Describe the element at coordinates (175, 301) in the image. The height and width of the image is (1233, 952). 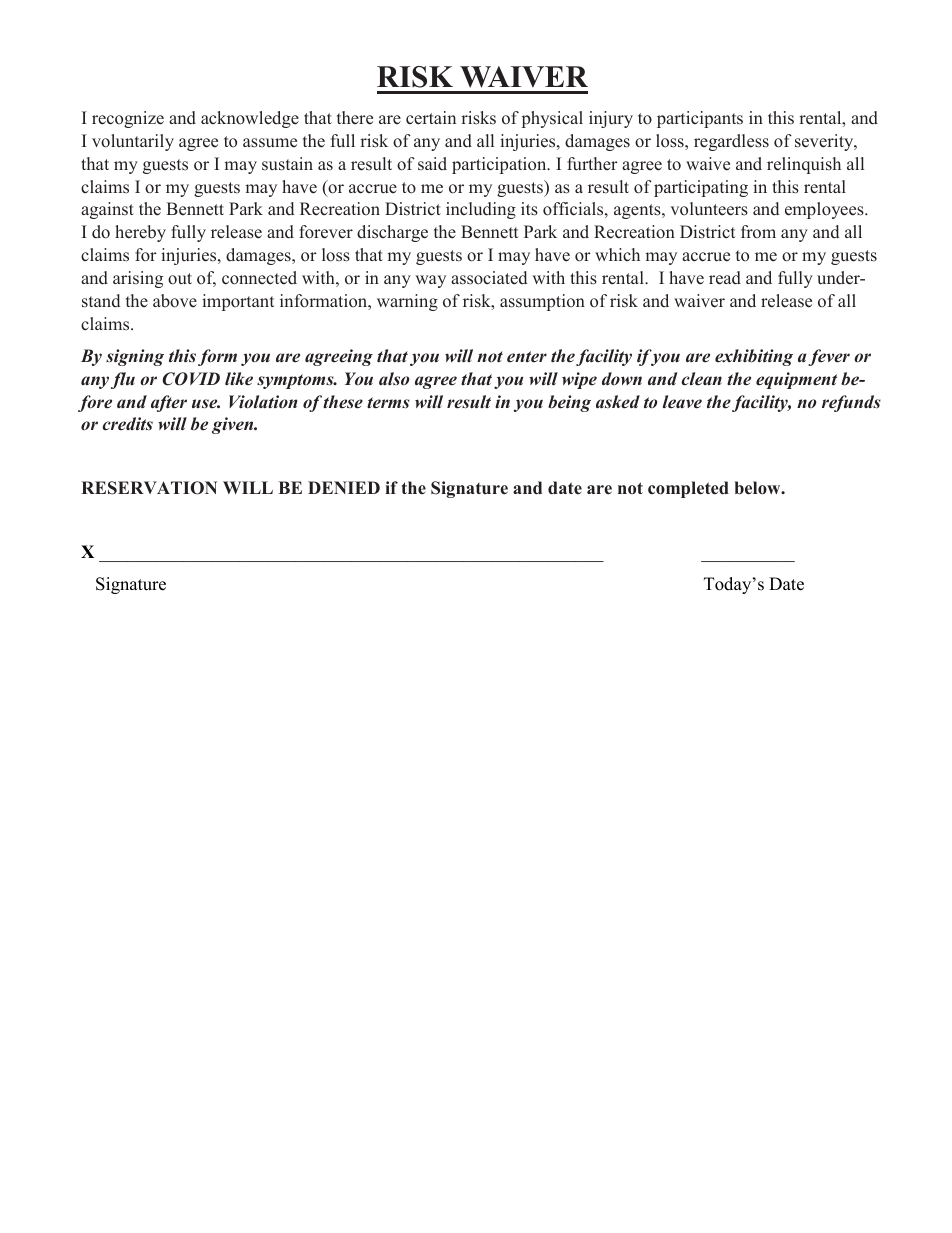
I see `above` at that location.
